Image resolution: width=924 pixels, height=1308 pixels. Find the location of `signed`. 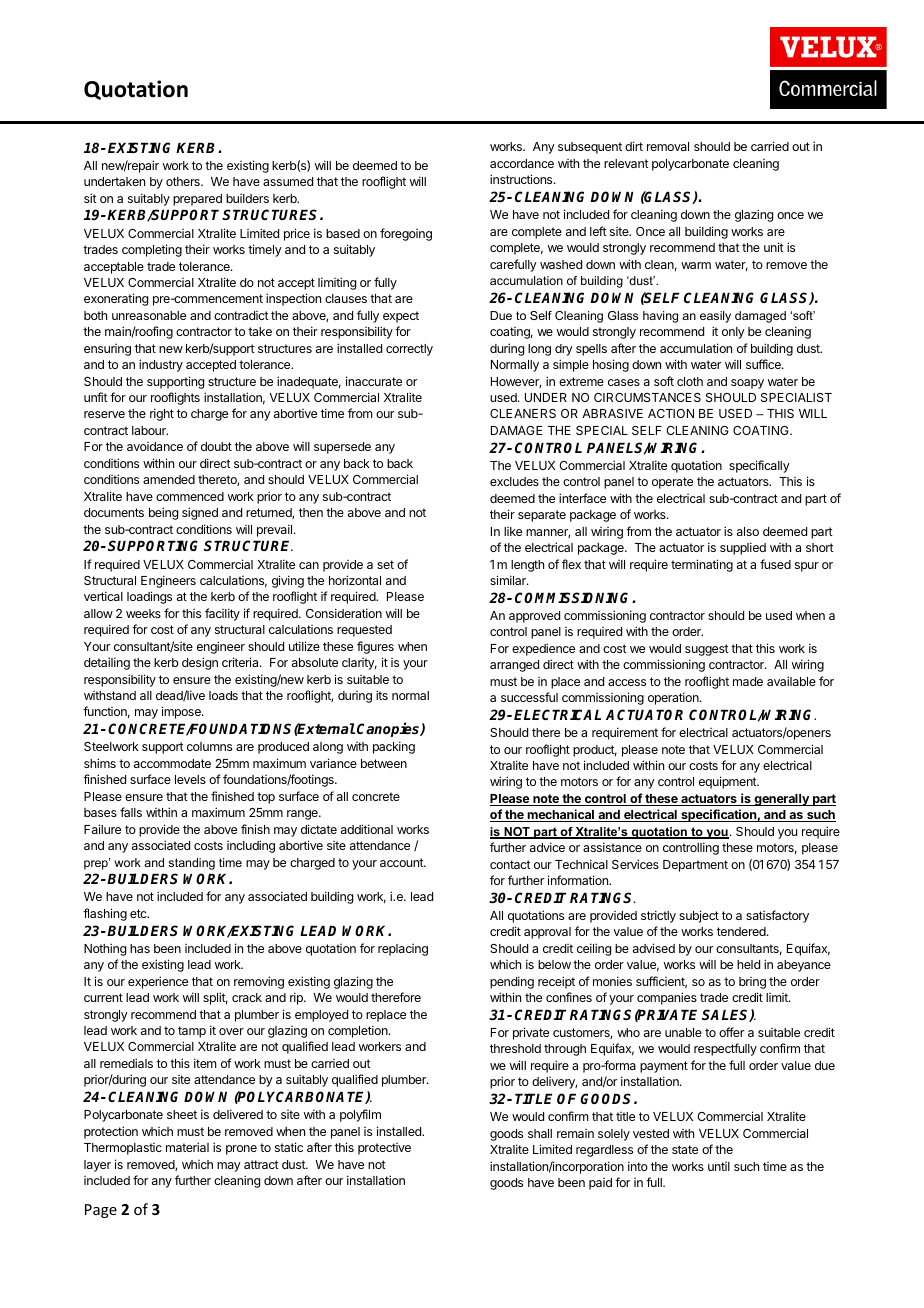

signed is located at coordinates (200, 513).
